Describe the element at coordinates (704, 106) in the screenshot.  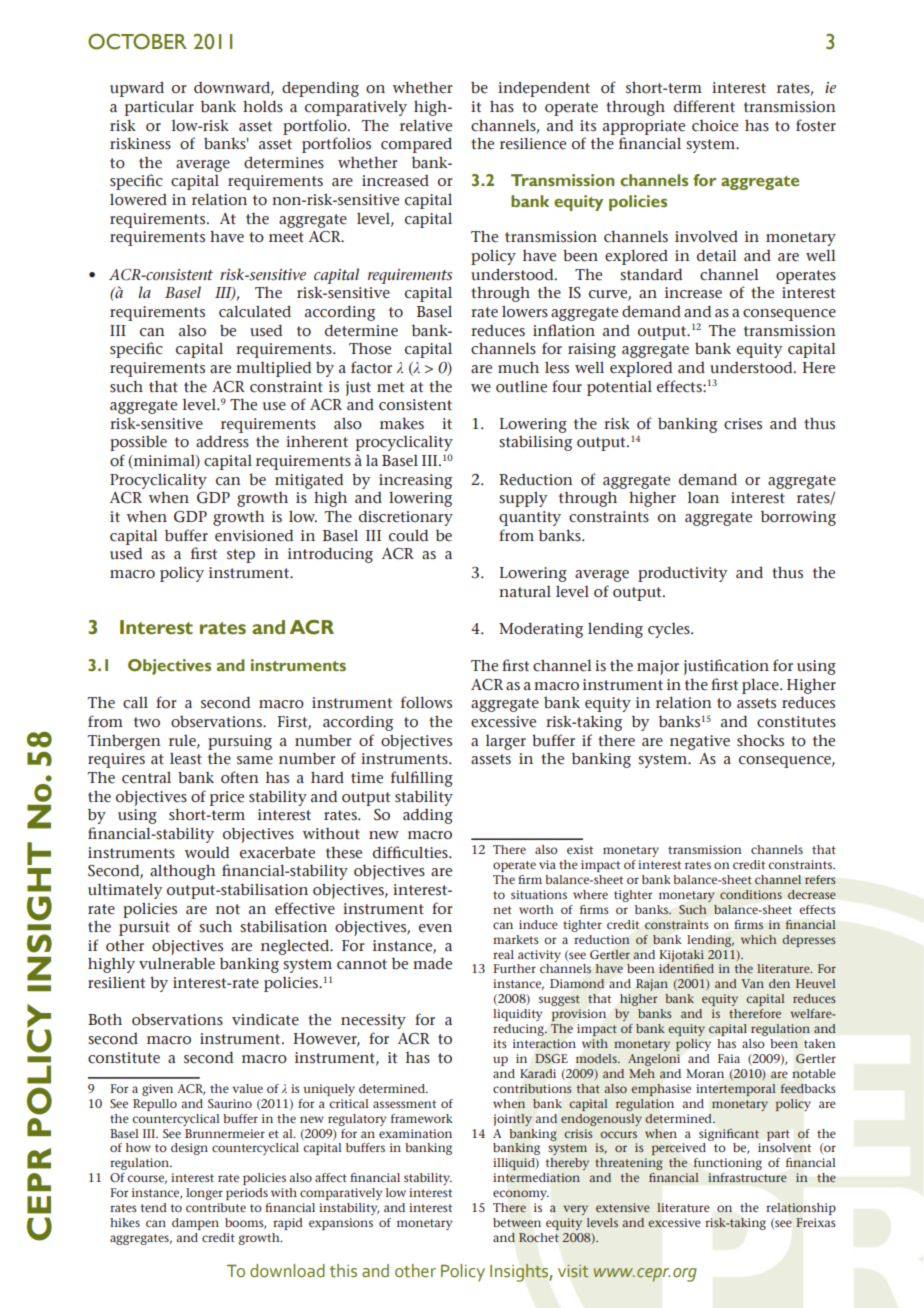
I see `different` at that location.
